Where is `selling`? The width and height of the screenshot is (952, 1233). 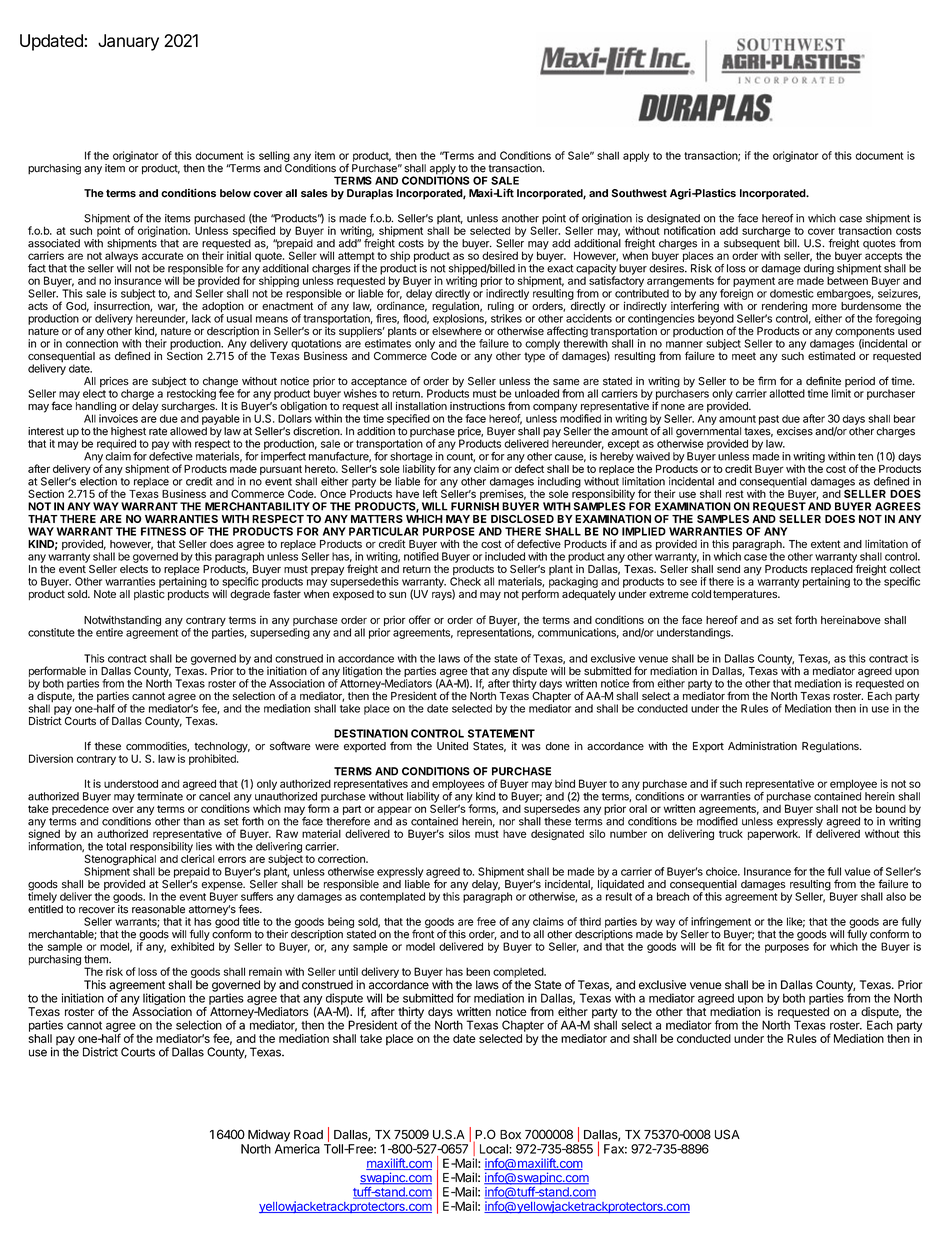 selling is located at coordinates (274, 156).
